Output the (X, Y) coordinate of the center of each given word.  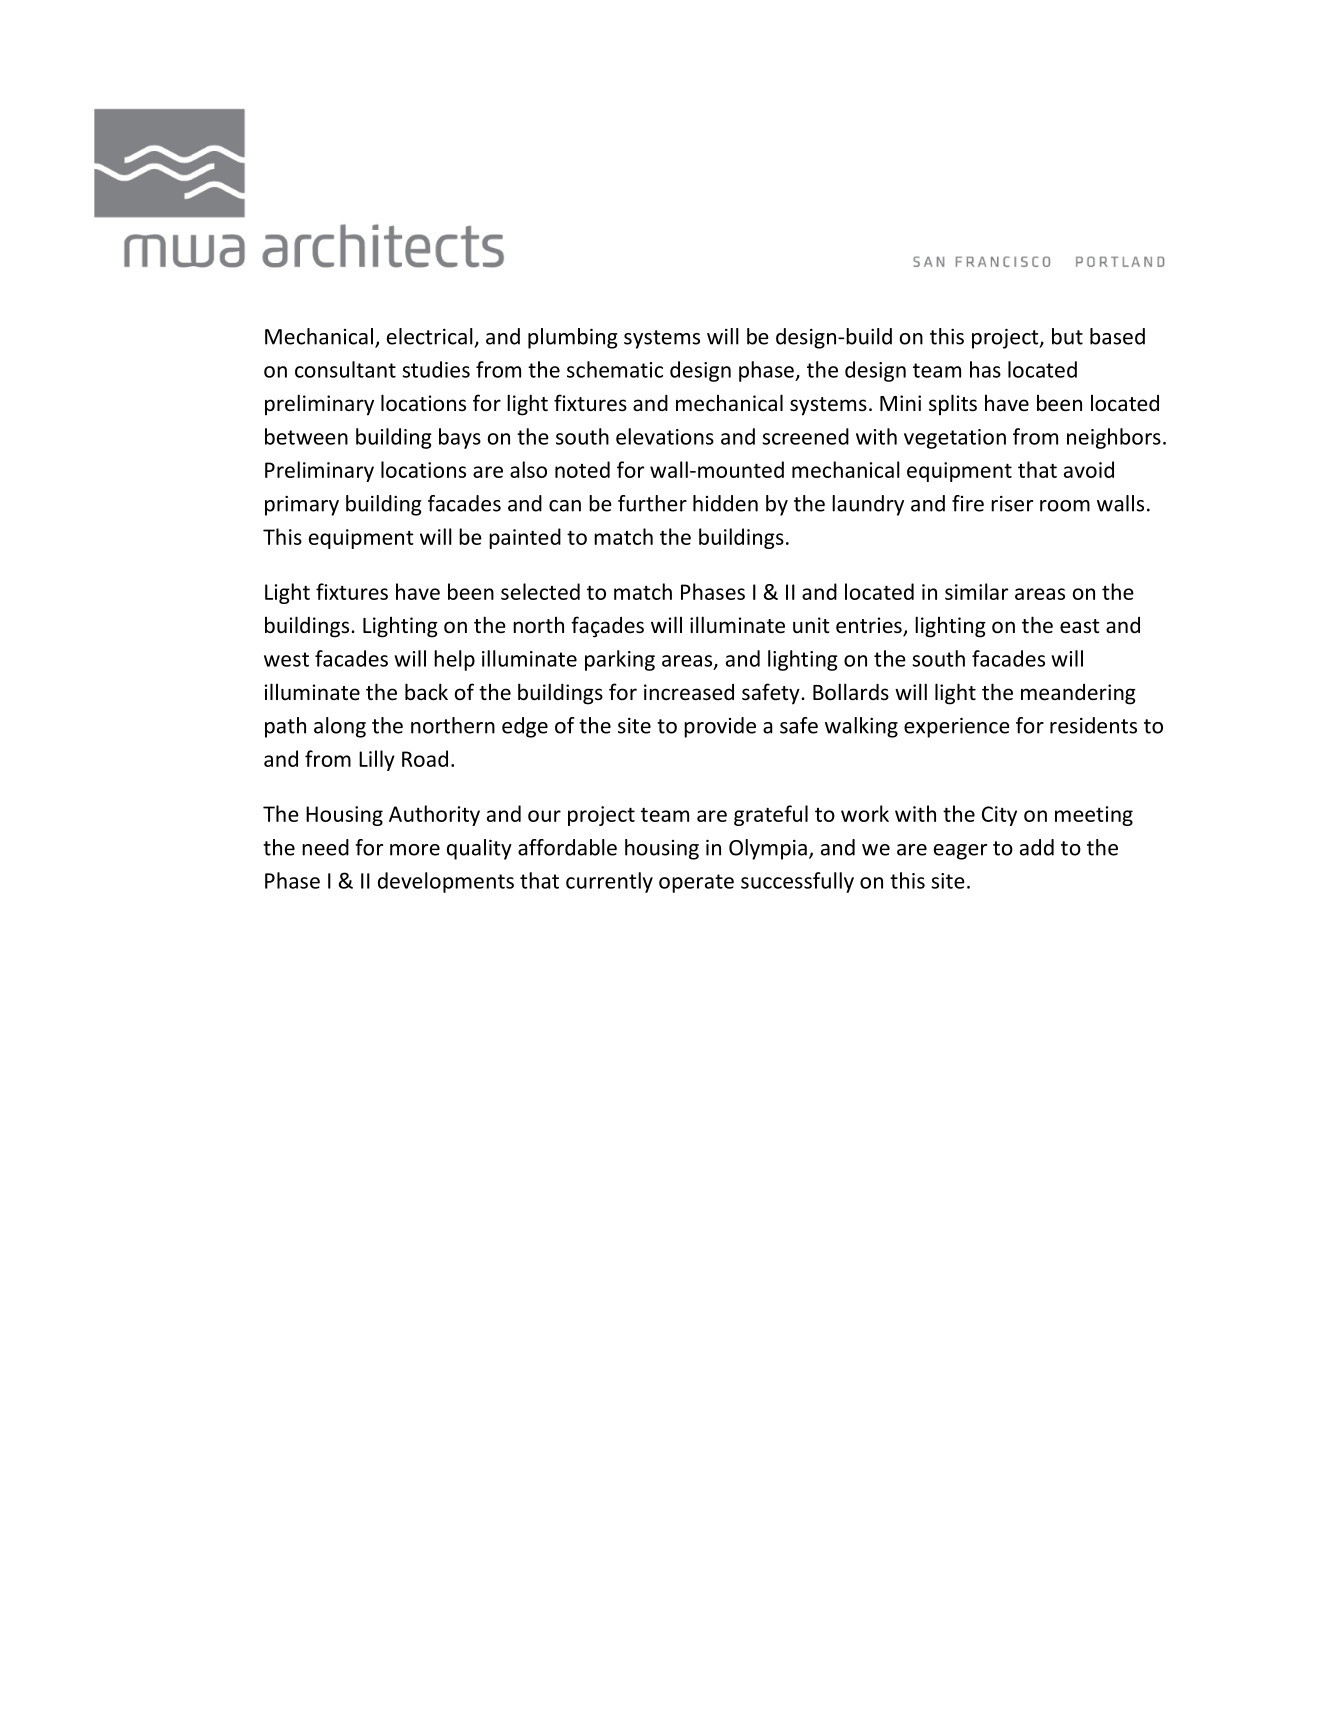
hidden (725, 503)
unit (811, 625)
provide (720, 727)
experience (957, 727)
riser (1012, 503)
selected (540, 591)
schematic (615, 369)
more (415, 850)
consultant (345, 369)
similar (976, 591)
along (340, 727)
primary (302, 505)
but (1067, 336)
